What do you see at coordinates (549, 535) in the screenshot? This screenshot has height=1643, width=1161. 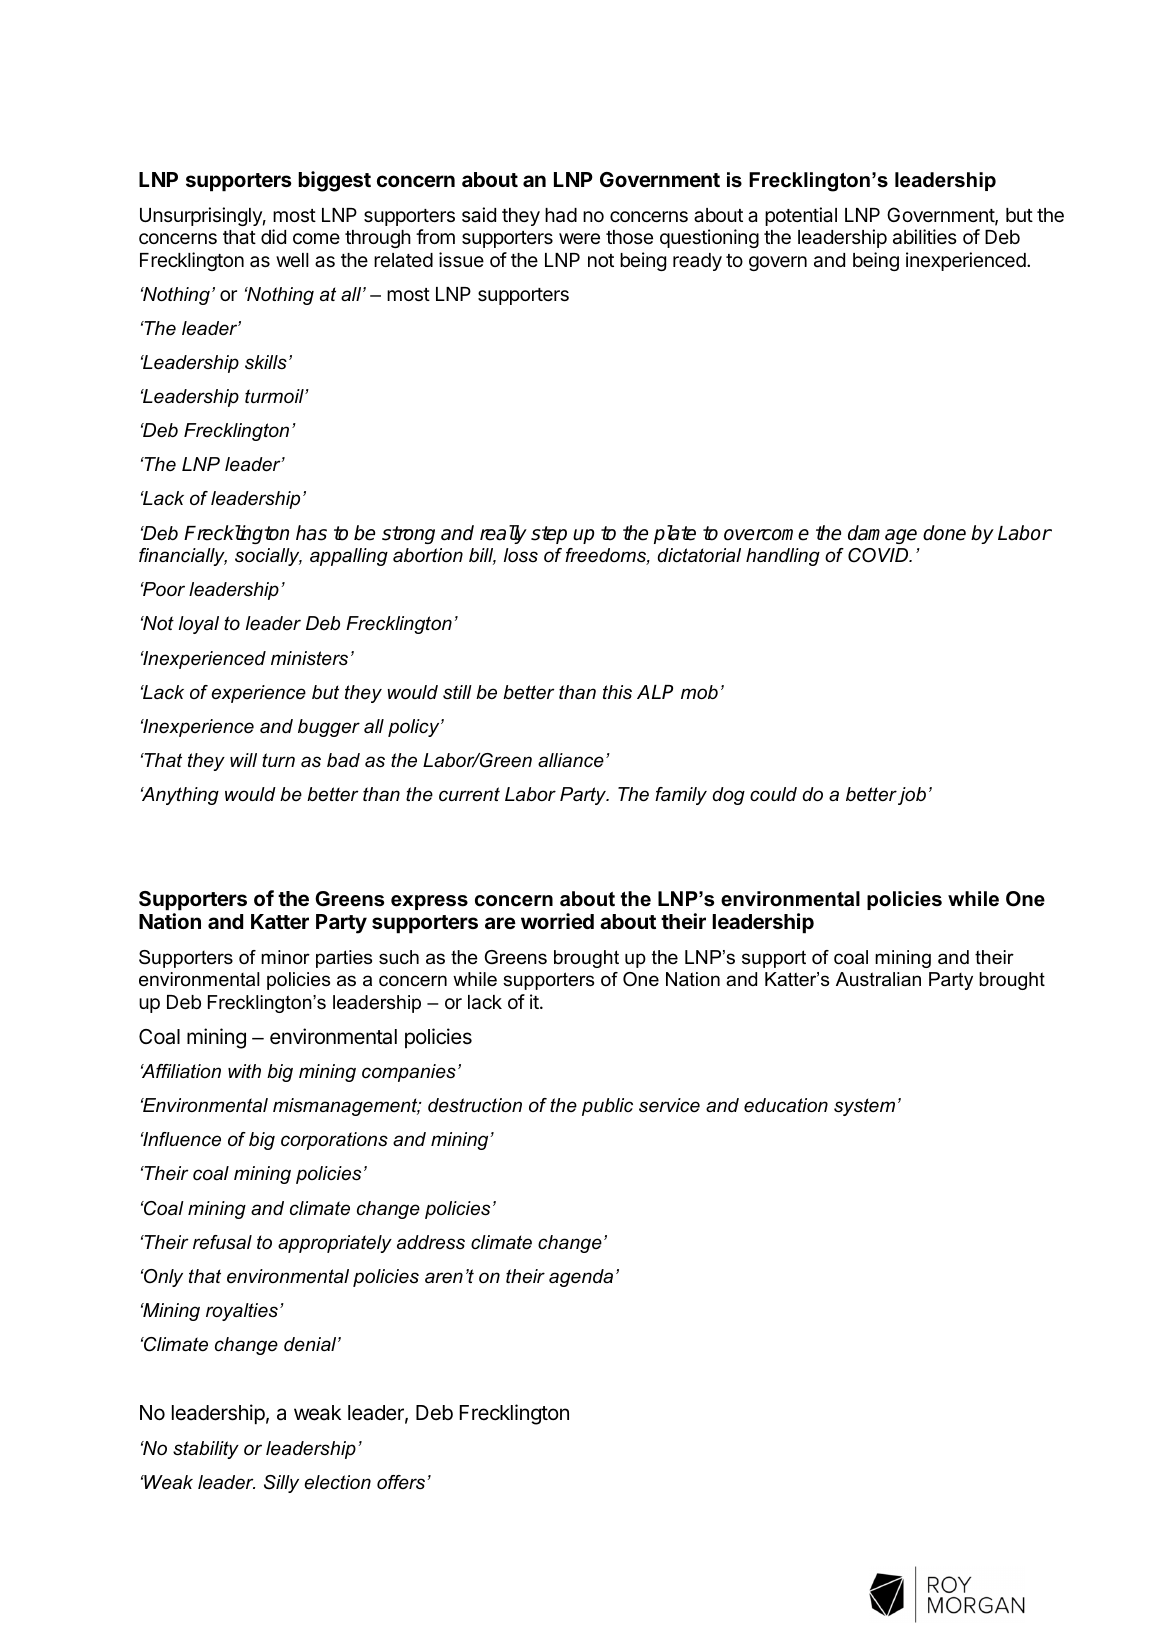 I see `step` at bounding box center [549, 535].
